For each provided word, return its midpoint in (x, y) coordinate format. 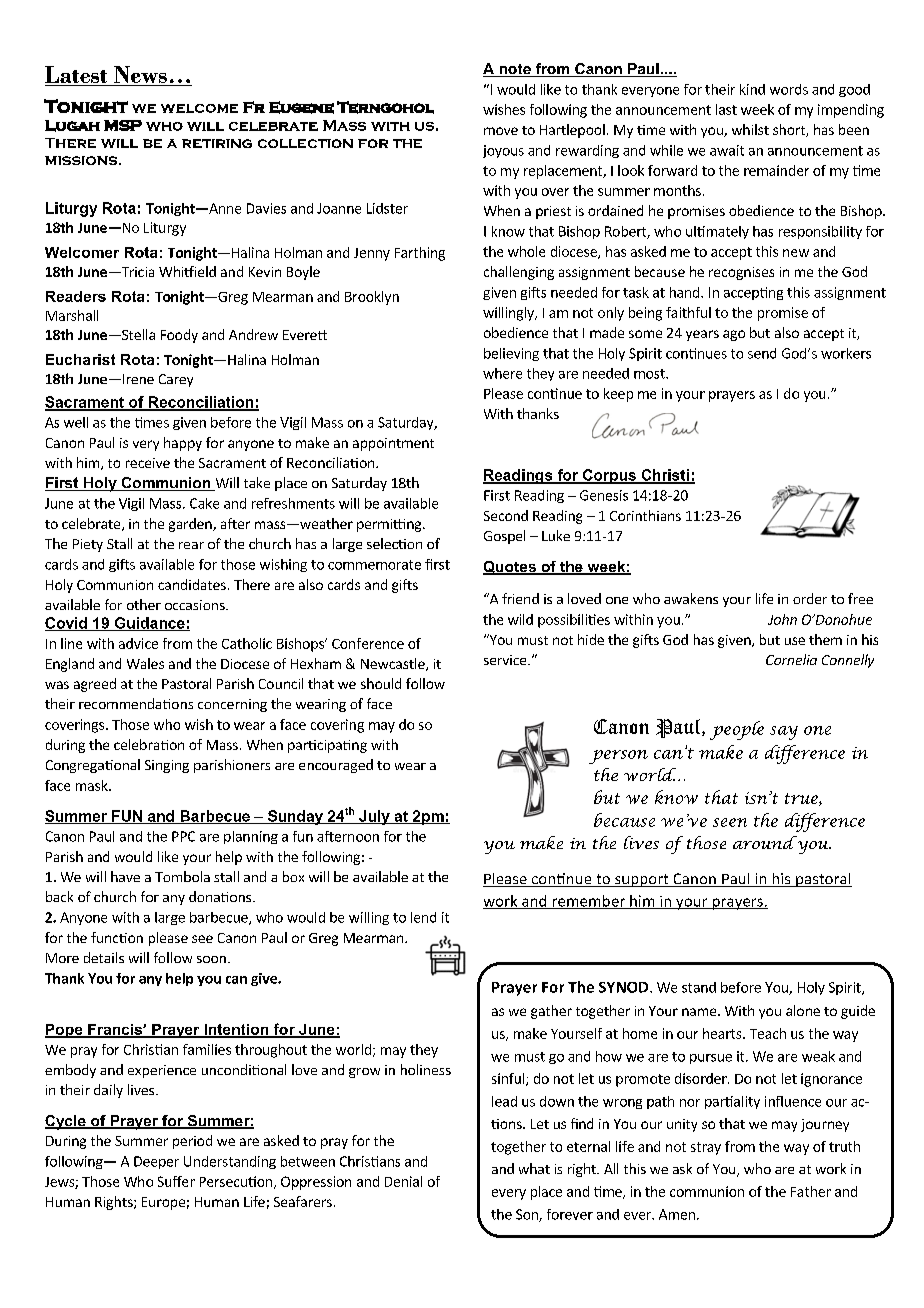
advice (138, 643)
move (501, 131)
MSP (123, 125)
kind (752, 89)
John (782, 619)
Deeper (156, 1162)
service (506, 660)
